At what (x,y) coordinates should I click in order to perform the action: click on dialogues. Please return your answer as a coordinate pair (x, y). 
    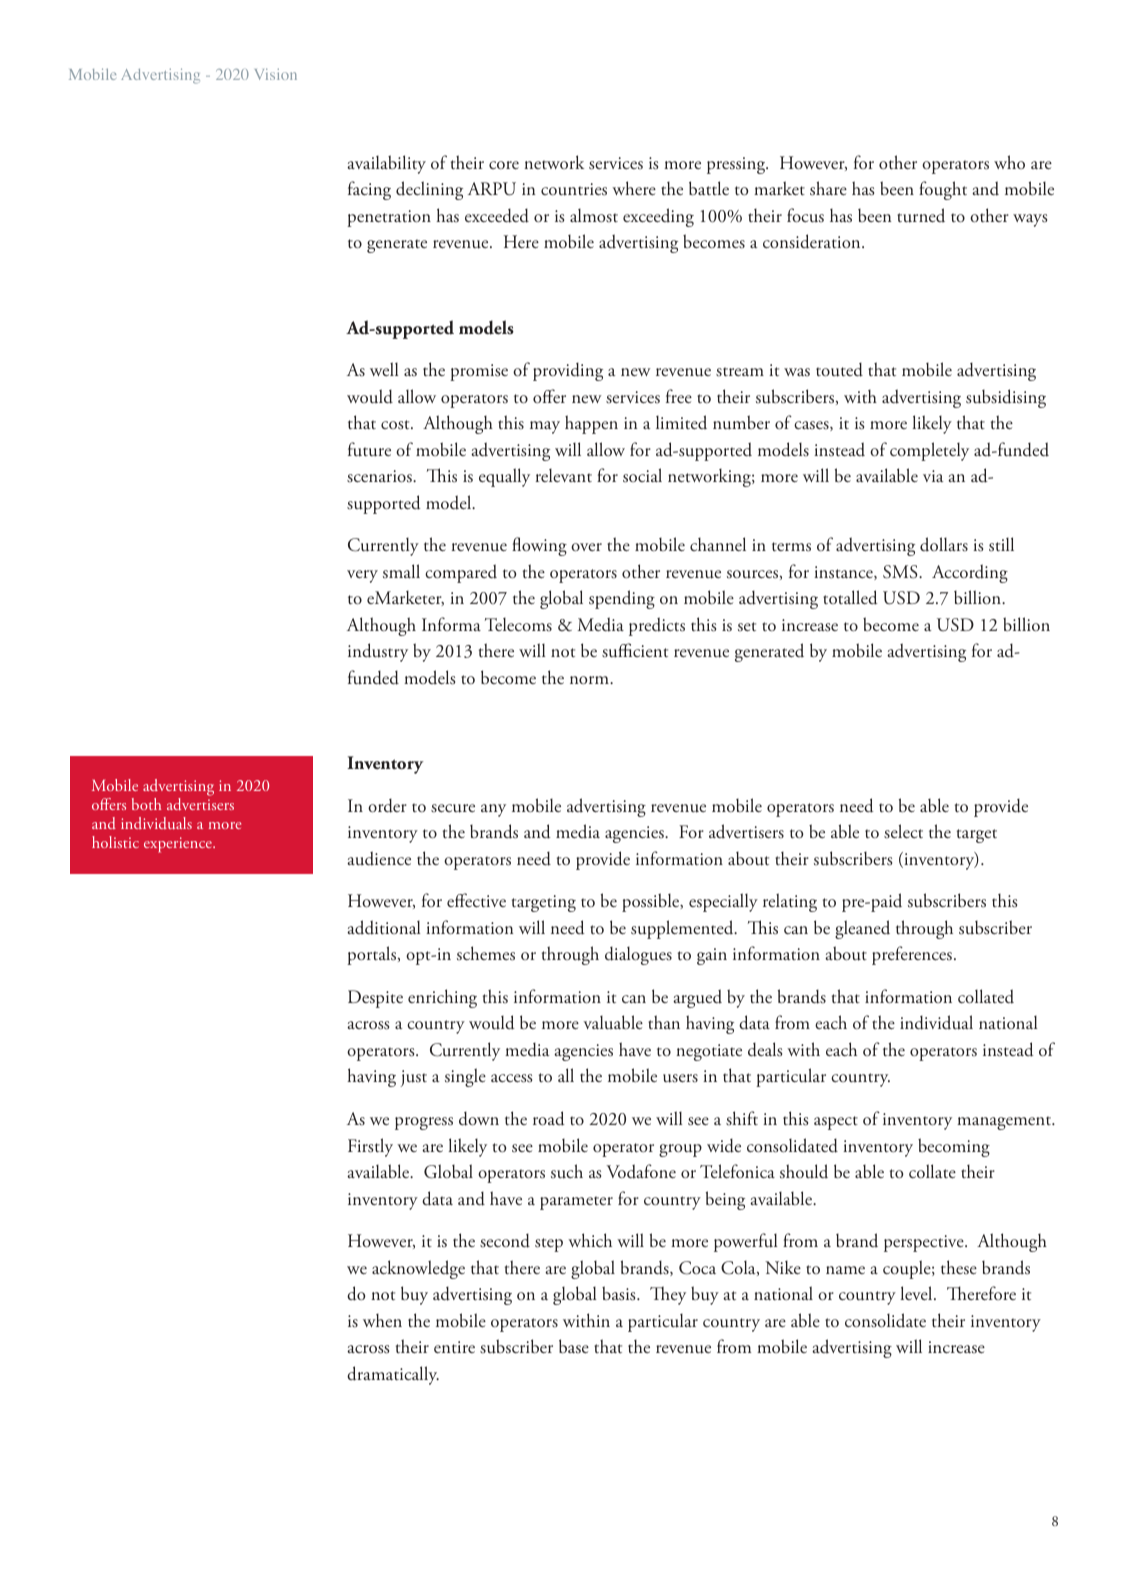
    Looking at the image, I should click on (638, 955).
